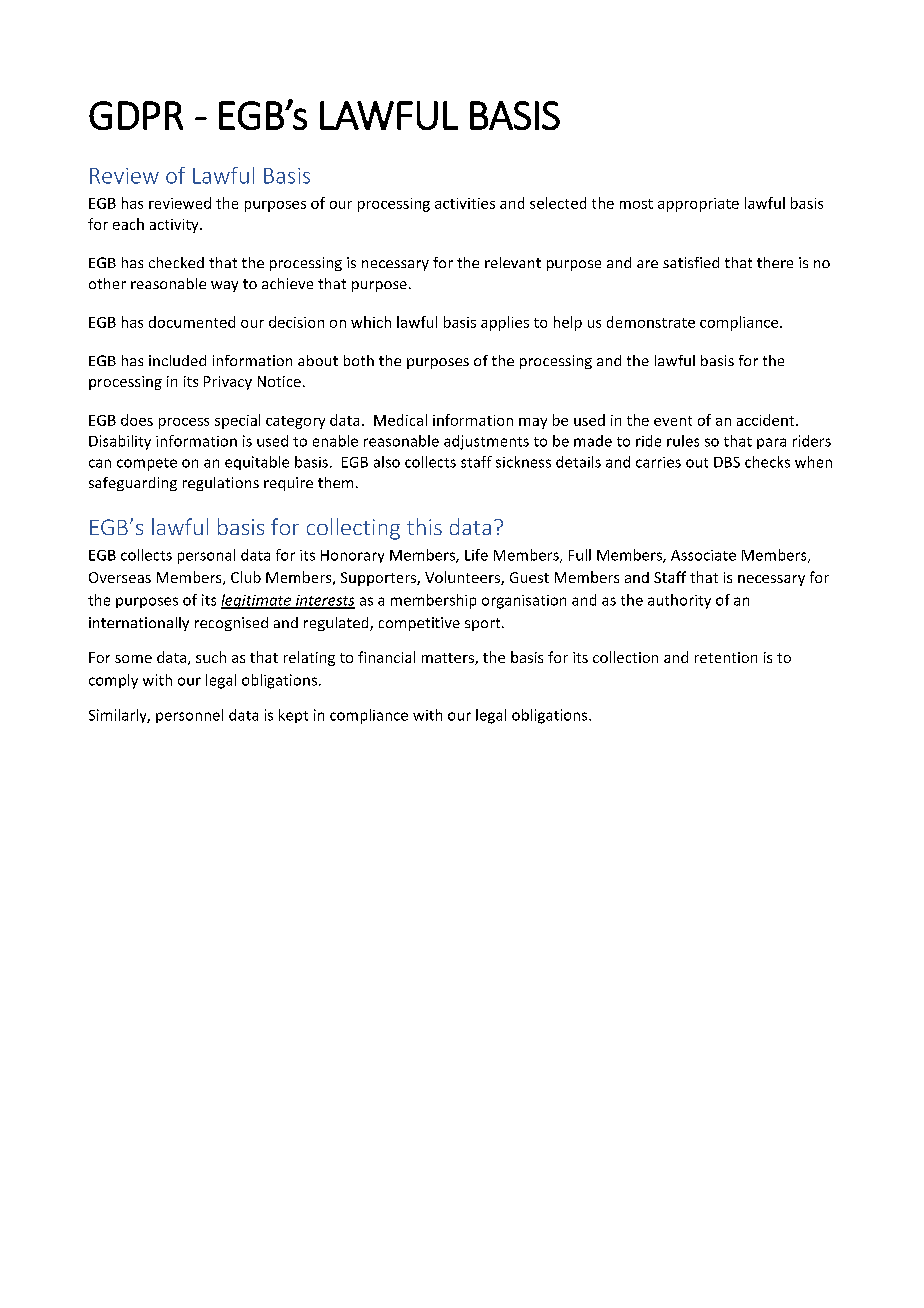  I want to click on applies, so click(505, 323).
